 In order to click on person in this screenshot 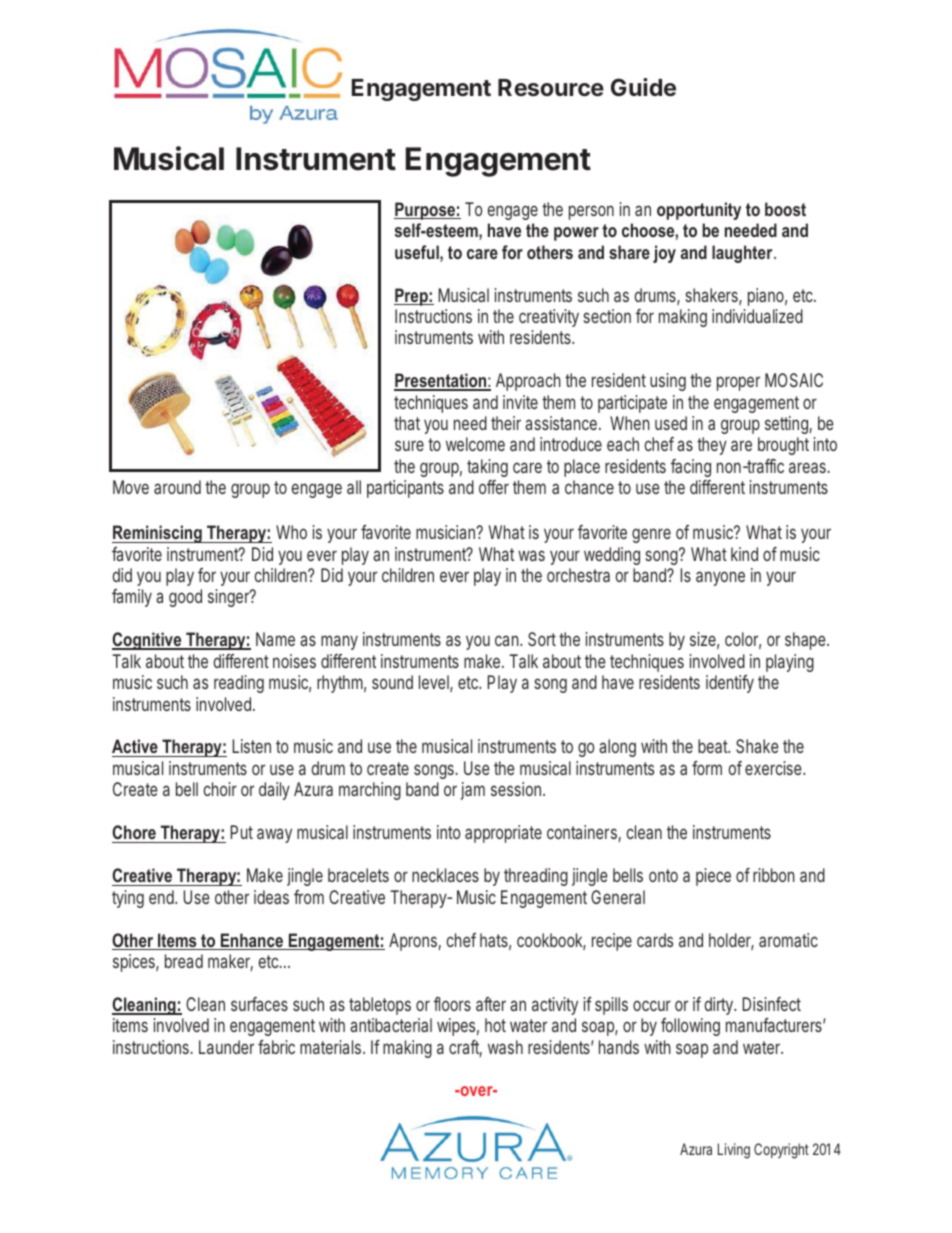, I will do `click(591, 212)`.
